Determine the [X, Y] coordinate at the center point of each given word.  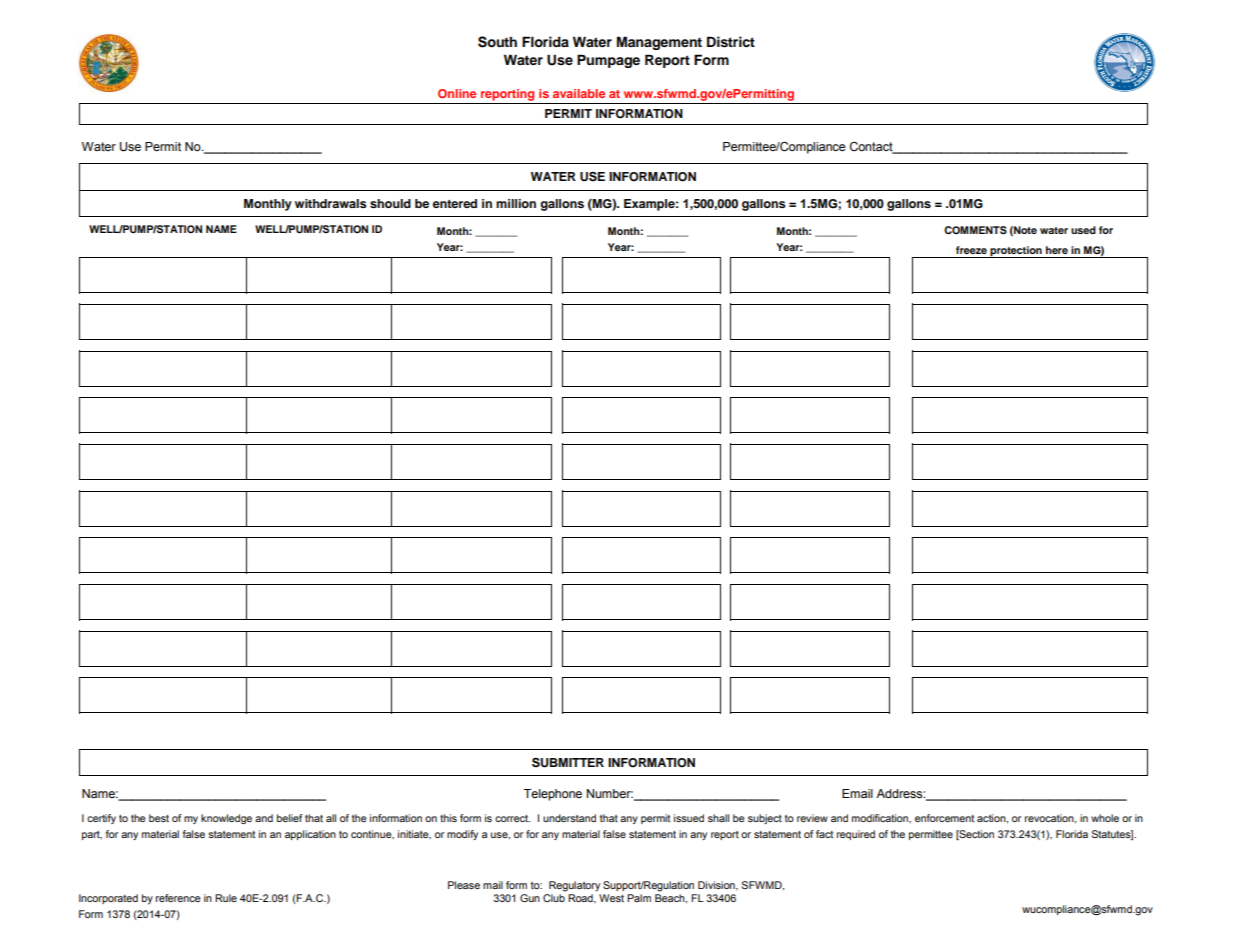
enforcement [944, 818]
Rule [226, 898]
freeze [971, 250]
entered [455, 203]
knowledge [226, 819]
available [579, 93]
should [390, 203]
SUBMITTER [568, 762]
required [856, 835]
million [516, 203]
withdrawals [331, 203]
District [731, 42]
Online [457, 93]
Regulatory [574, 886]
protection [1016, 252]
